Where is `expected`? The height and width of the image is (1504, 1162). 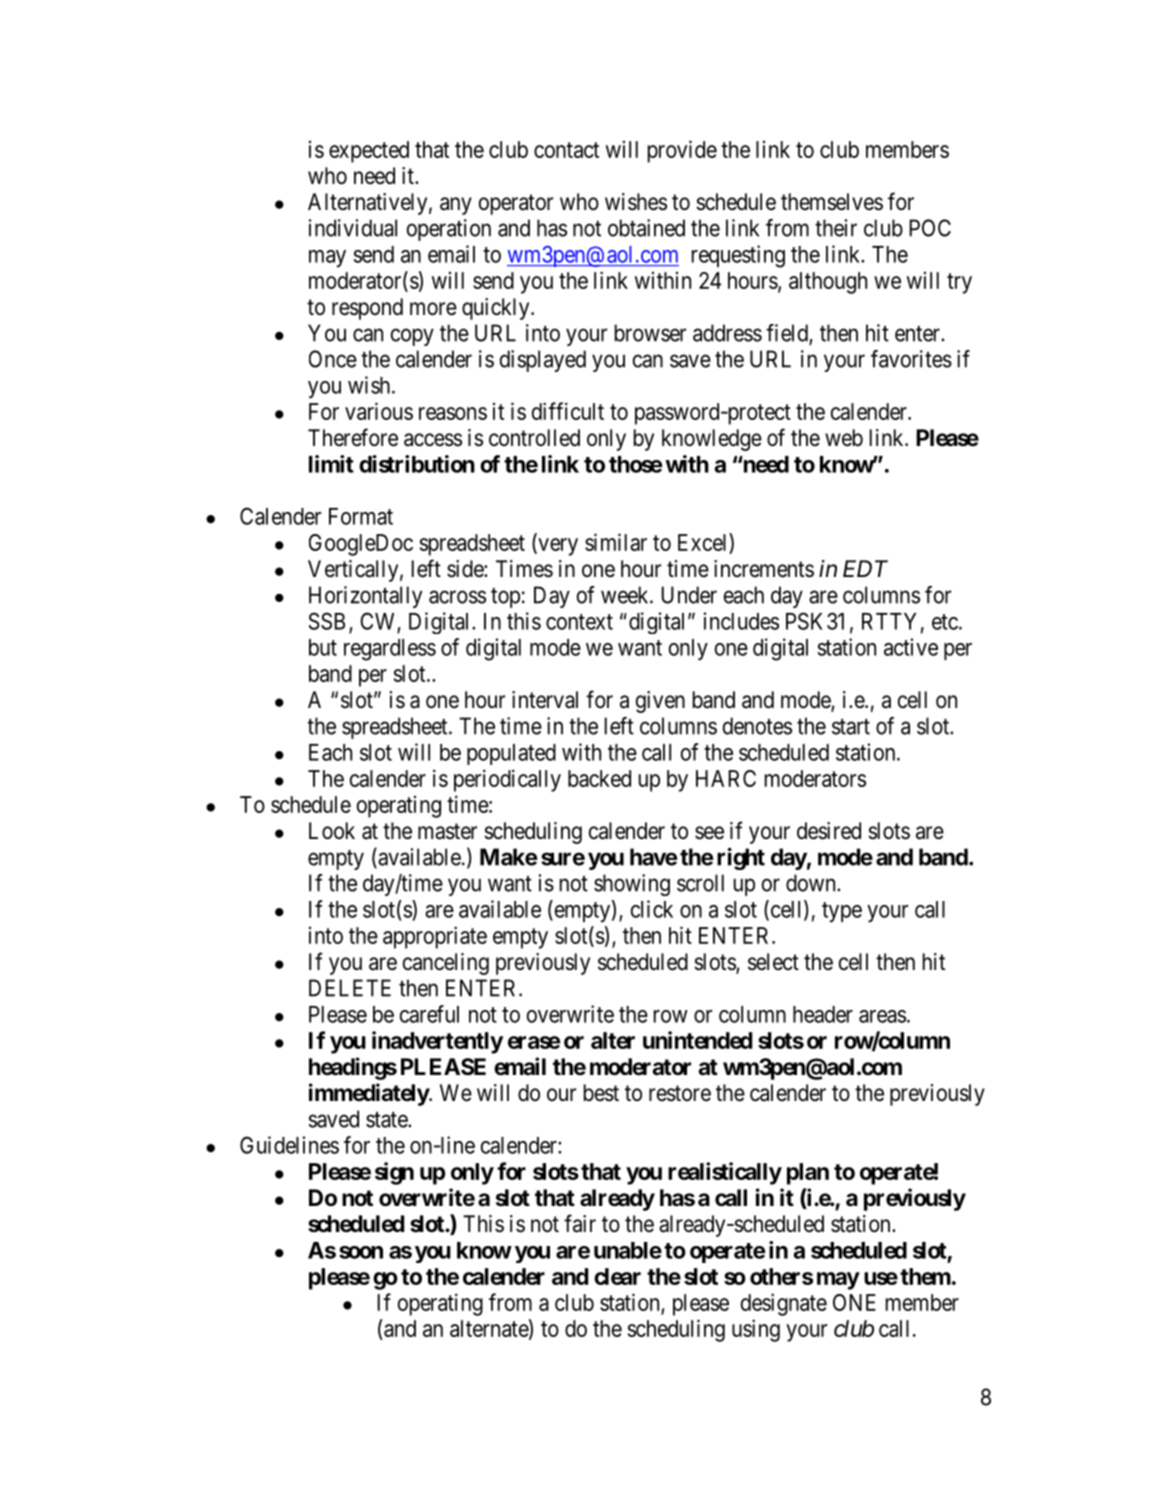
expected is located at coordinates (369, 152).
